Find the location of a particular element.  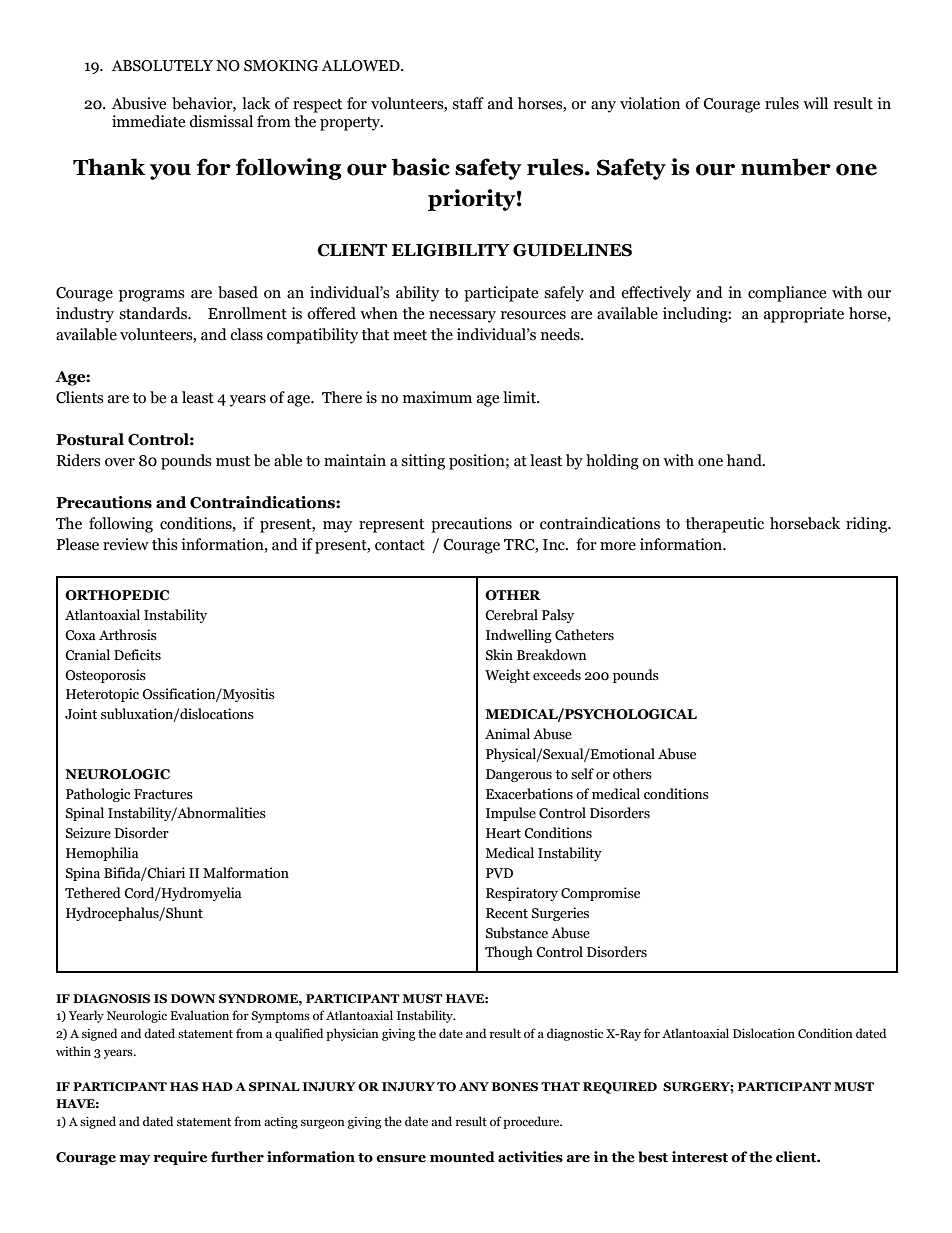

will is located at coordinates (815, 103).
